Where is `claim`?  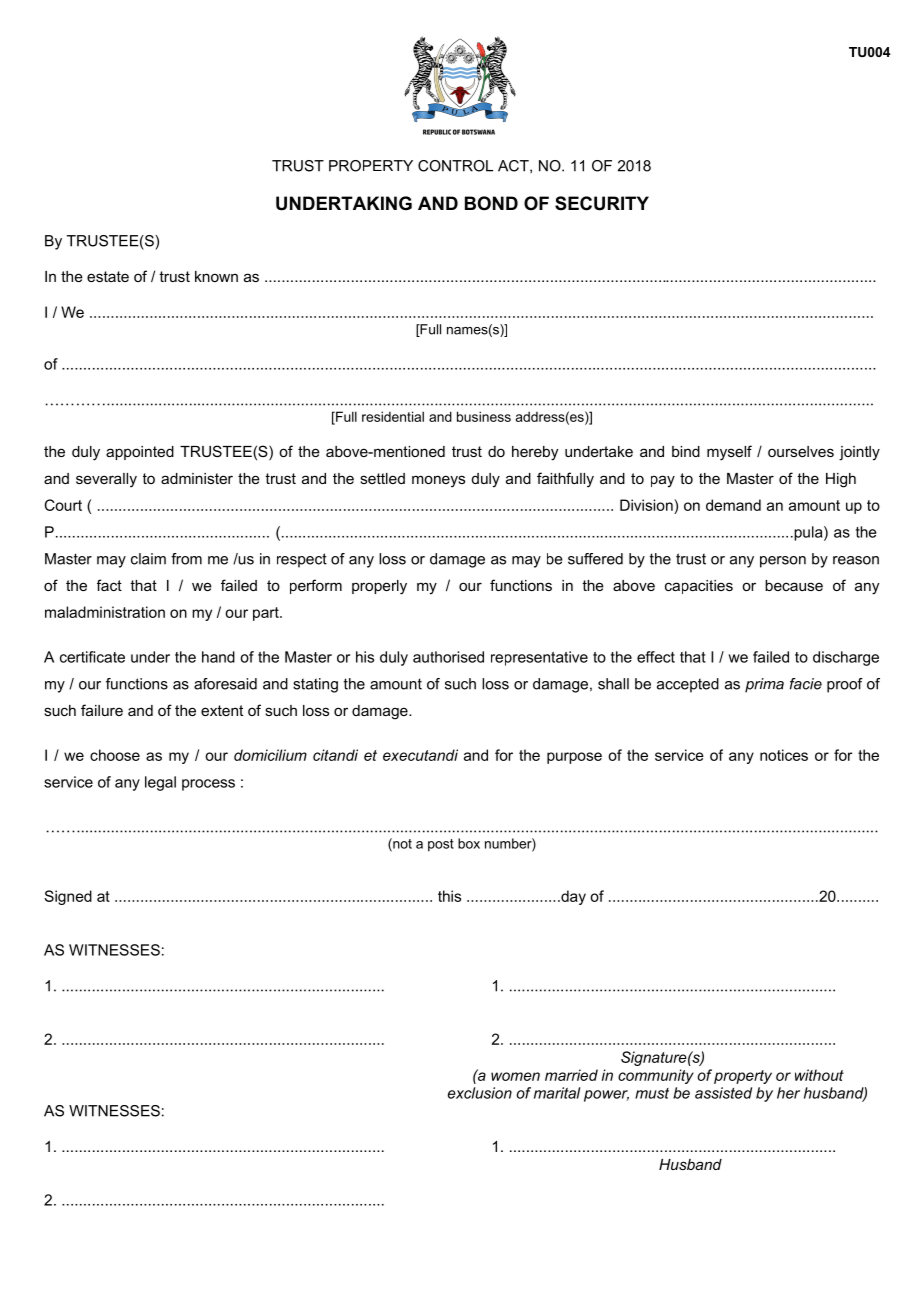
claim is located at coordinates (148, 559).
